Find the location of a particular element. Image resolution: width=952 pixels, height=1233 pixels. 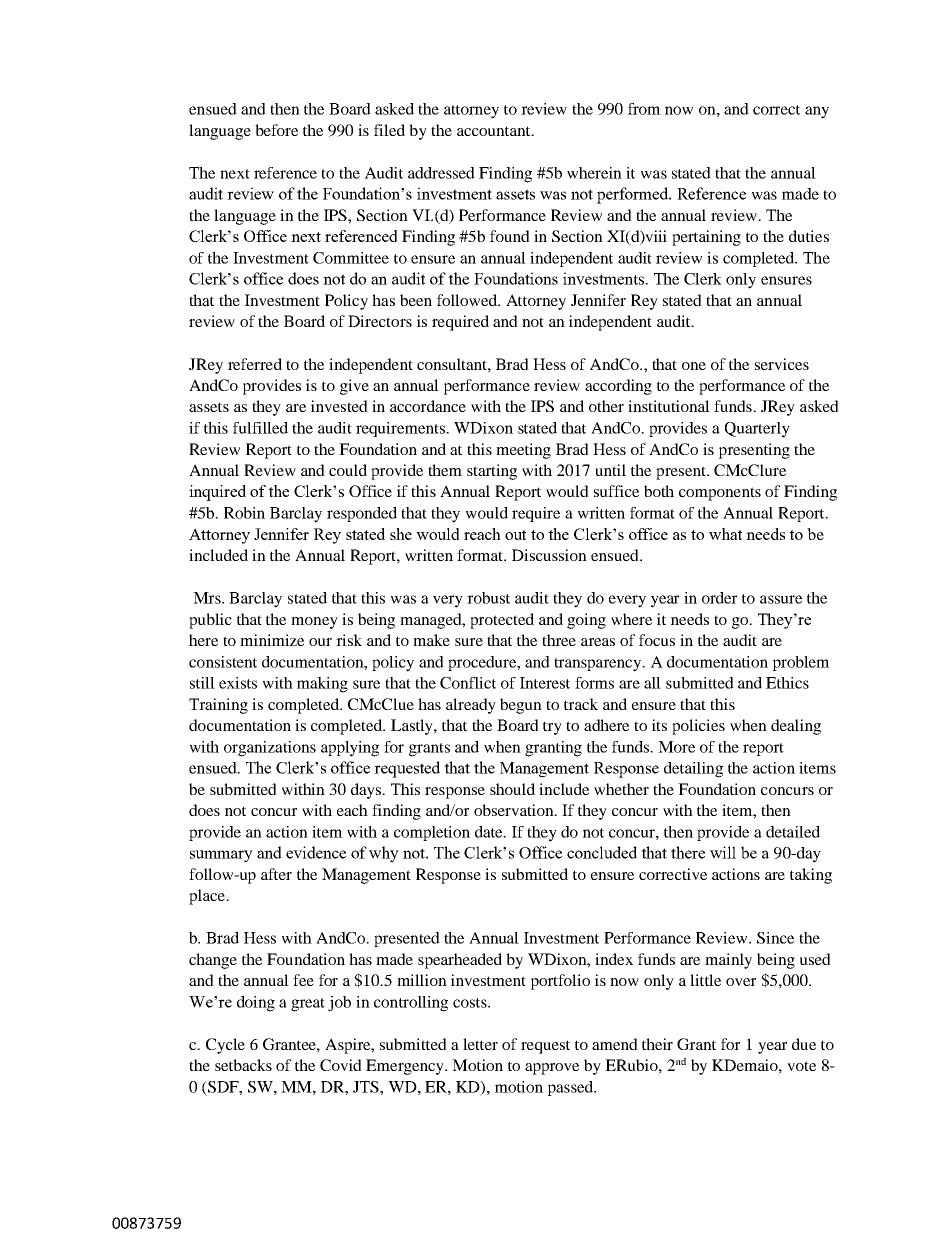

before is located at coordinates (276, 130).
